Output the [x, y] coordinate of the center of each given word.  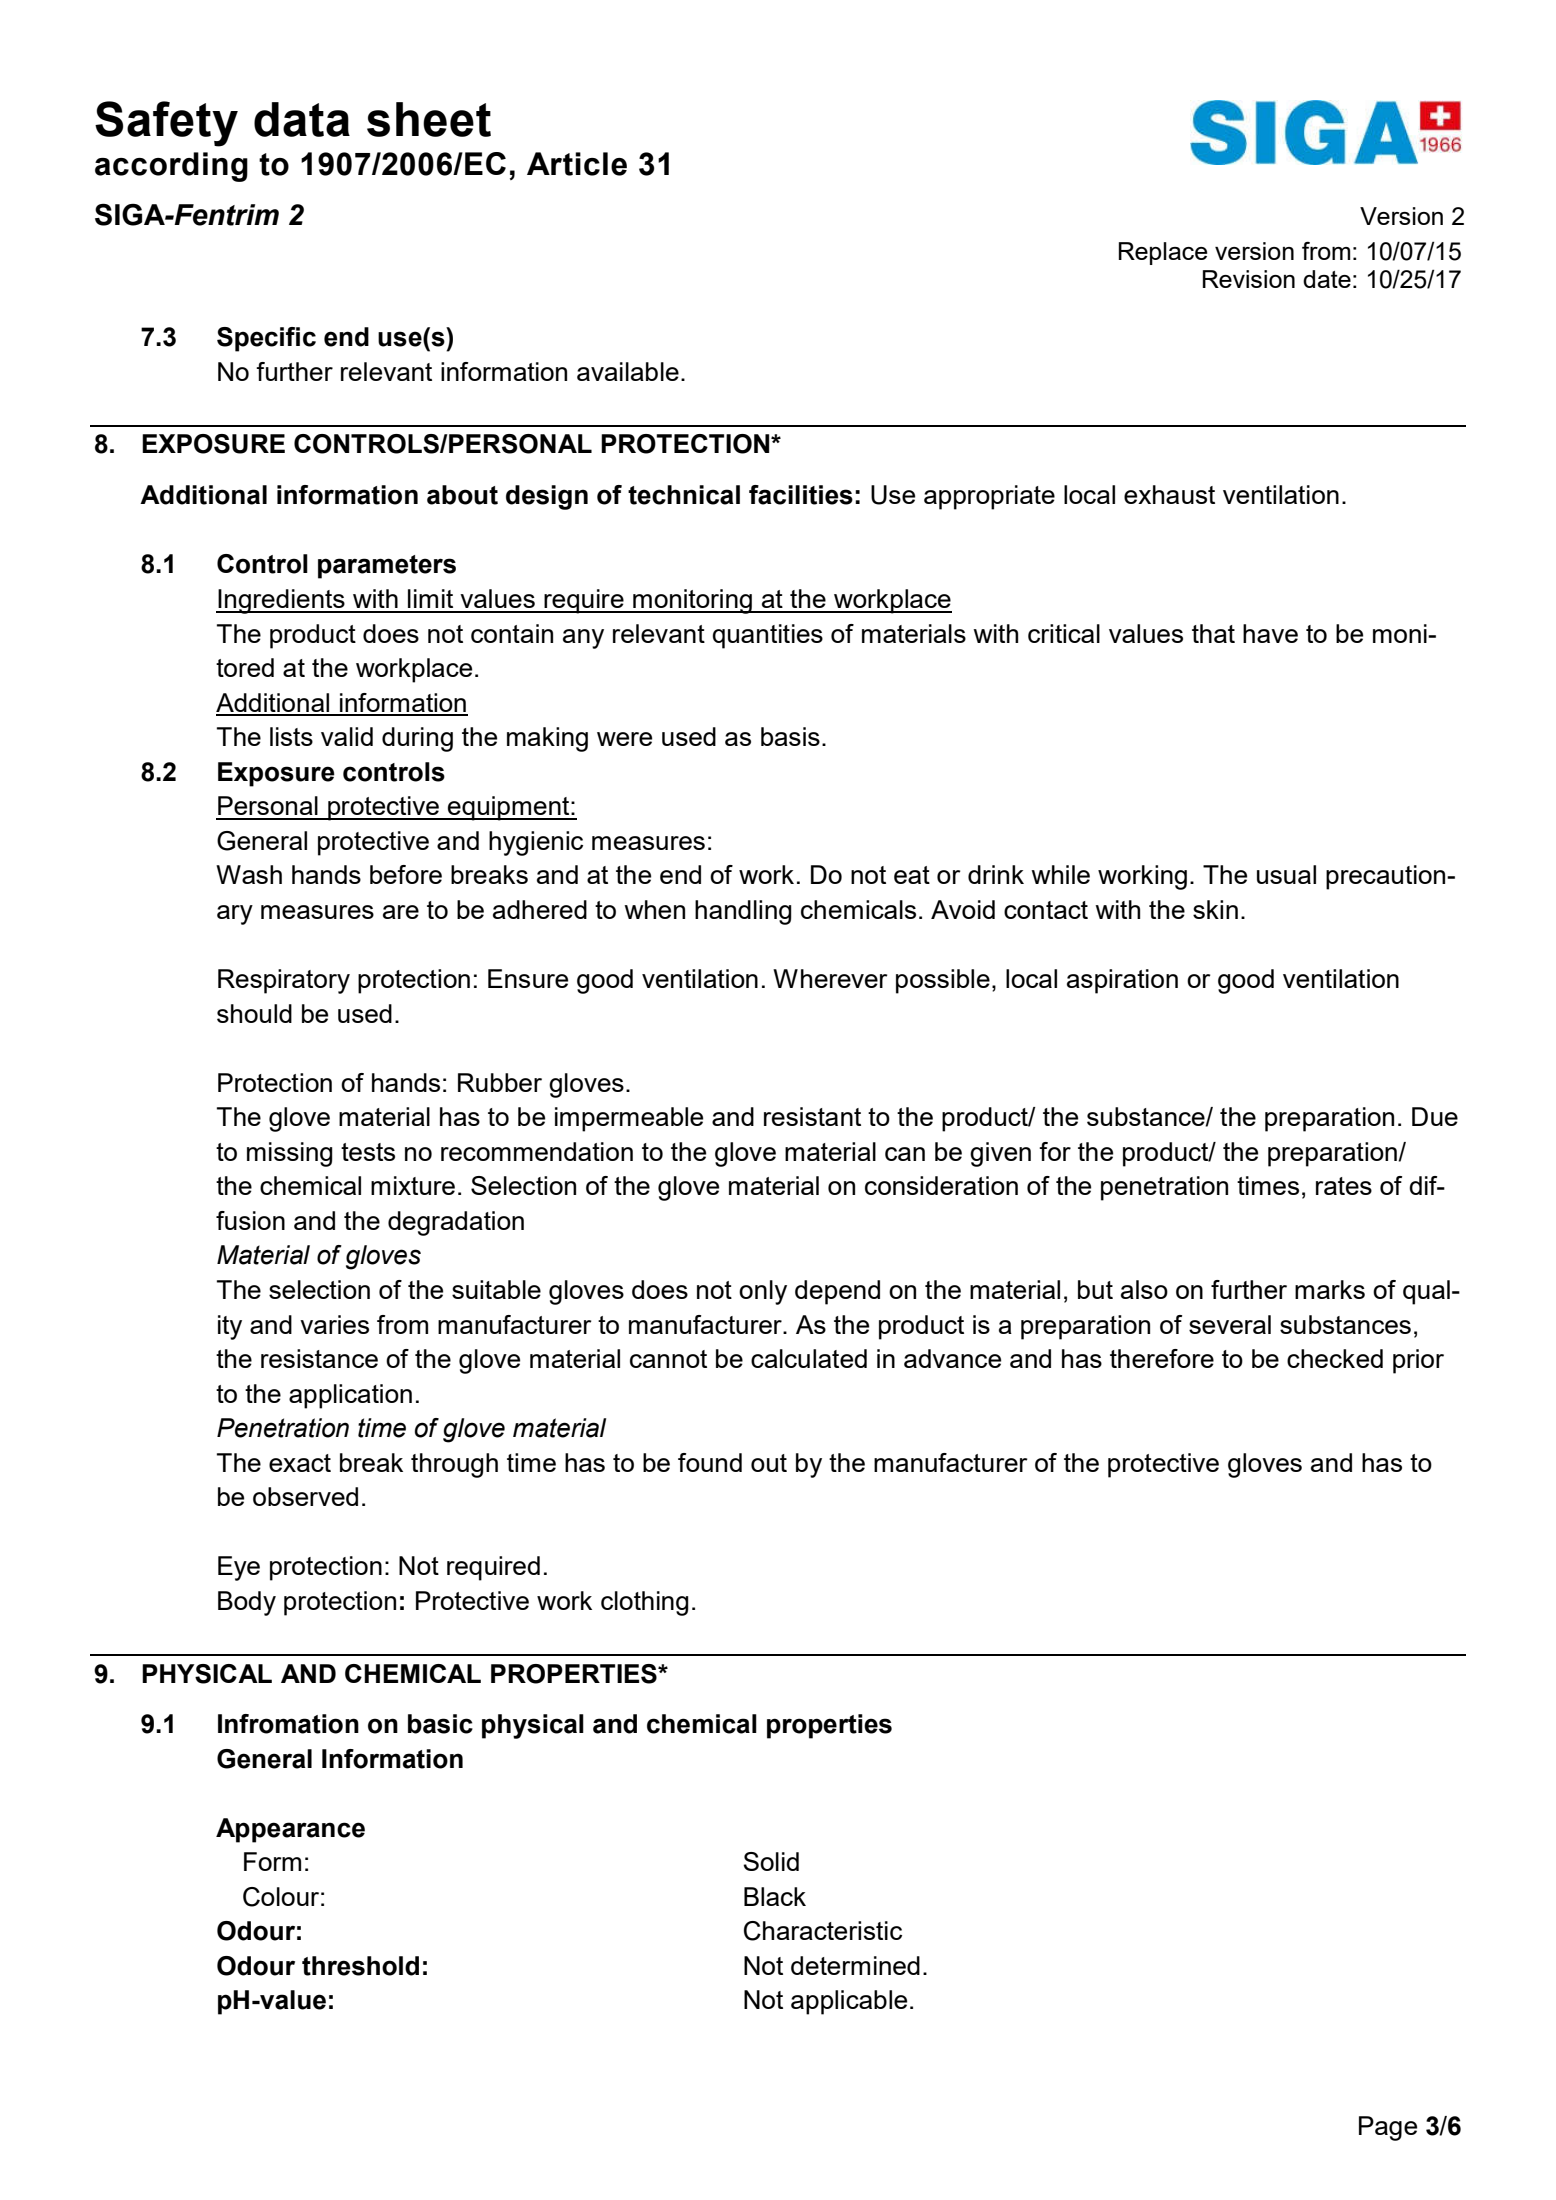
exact [300, 1463]
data [302, 119]
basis [790, 736]
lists [291, 736]
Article [577, 164]
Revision [1249, 279]
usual [1286, 874]
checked [1335, 1358]
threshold [360, 1966]
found [710, 1462]
